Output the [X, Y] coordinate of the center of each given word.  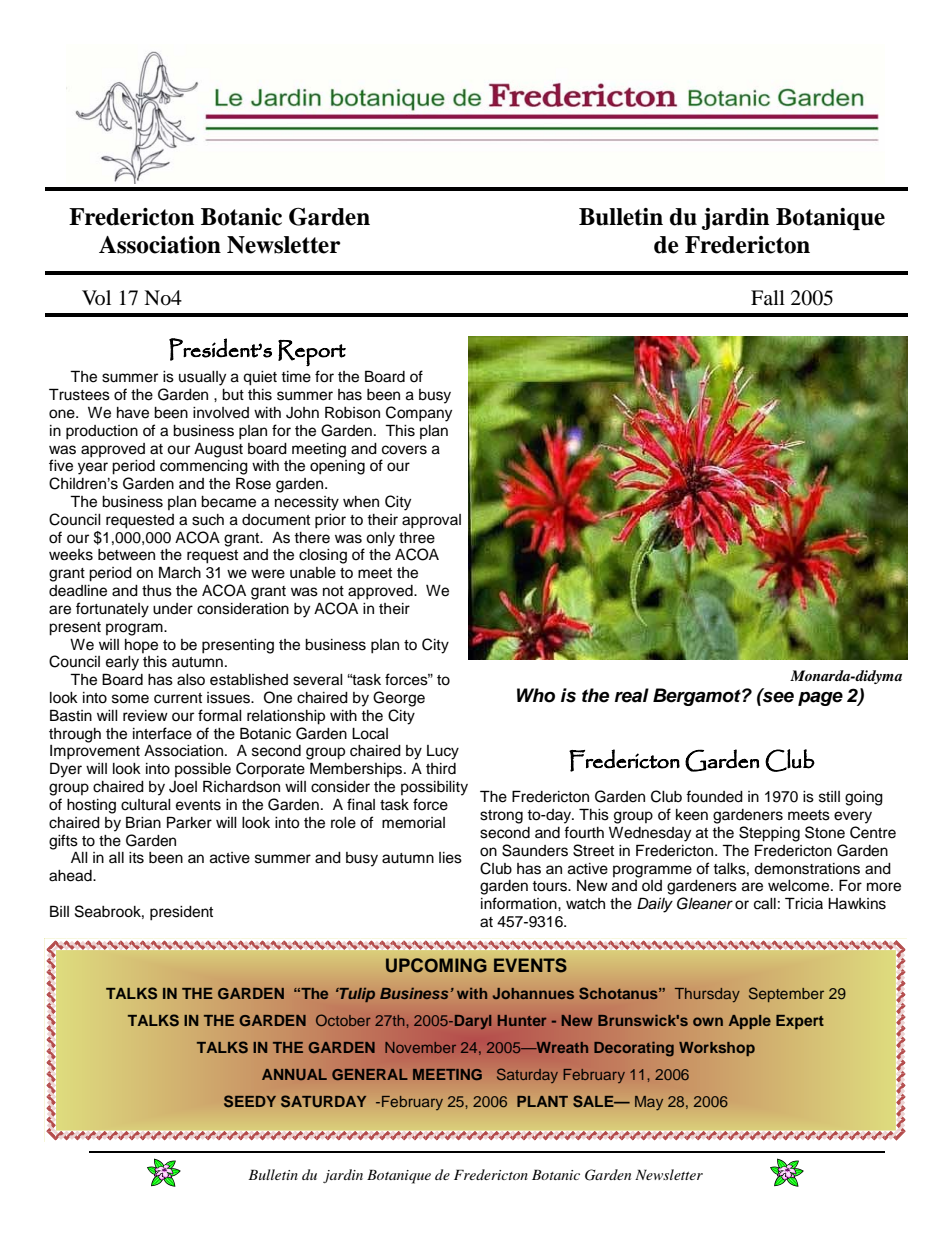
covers [404, 450]
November [420, 1047]
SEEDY [250, 1101]
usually [202, 378]
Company [419, 414]
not [333, 591]
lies [450, 858]
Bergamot [698, 697]
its [136, 858]
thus [157, 591]
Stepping [769, 834]
